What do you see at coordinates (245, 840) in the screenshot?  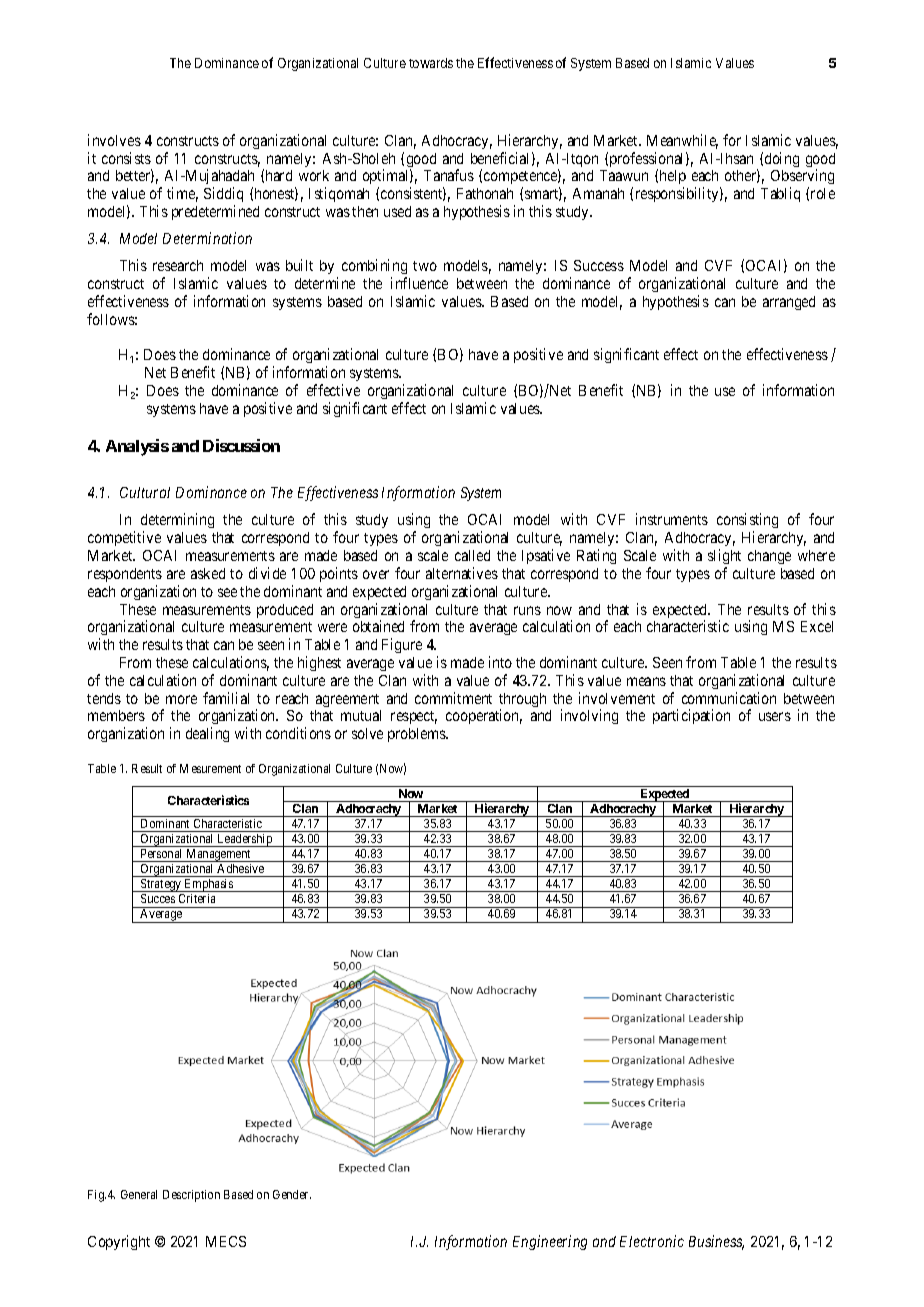 I see `Leadership` at bounding box center [245, 840].
